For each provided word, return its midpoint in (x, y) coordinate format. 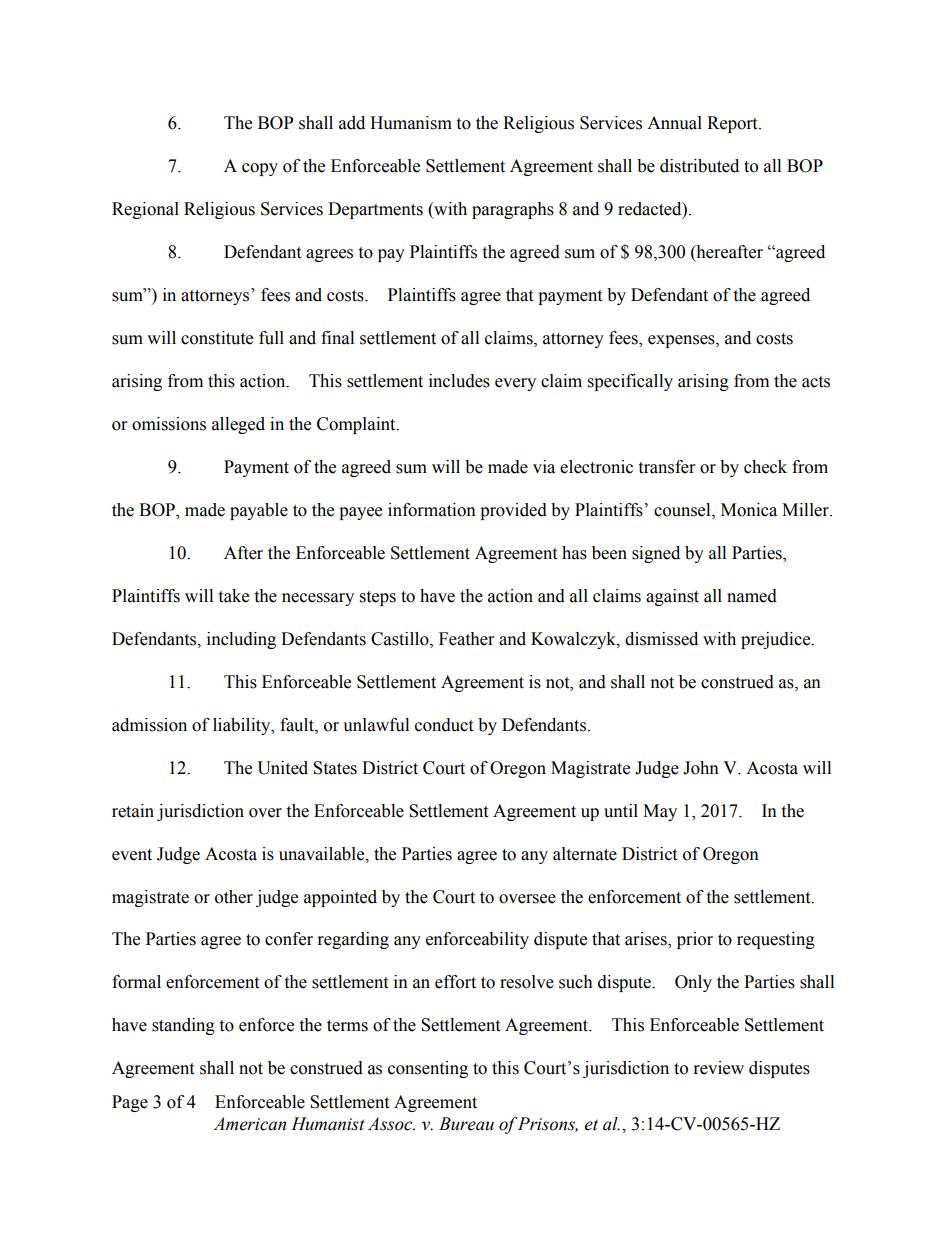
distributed (699, 166)
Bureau (466, 1124)
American (249, 1124)
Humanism (411, 123)
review (719, 1068)
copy (260, 169)
